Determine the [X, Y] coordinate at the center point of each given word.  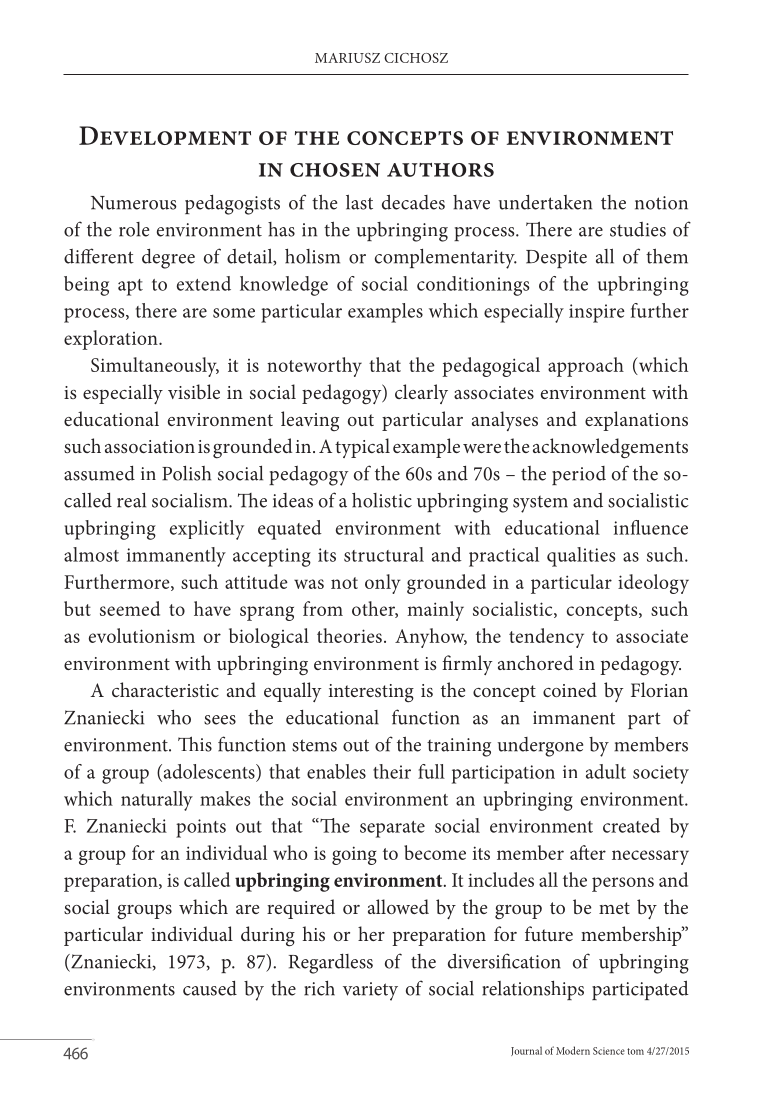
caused [210, 988]
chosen [335, 170]
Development [165, 135]
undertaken [545, 202]
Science [609, 1051]
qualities [581, 557]
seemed [130, 608]
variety [370, 991]
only [383, 584]
